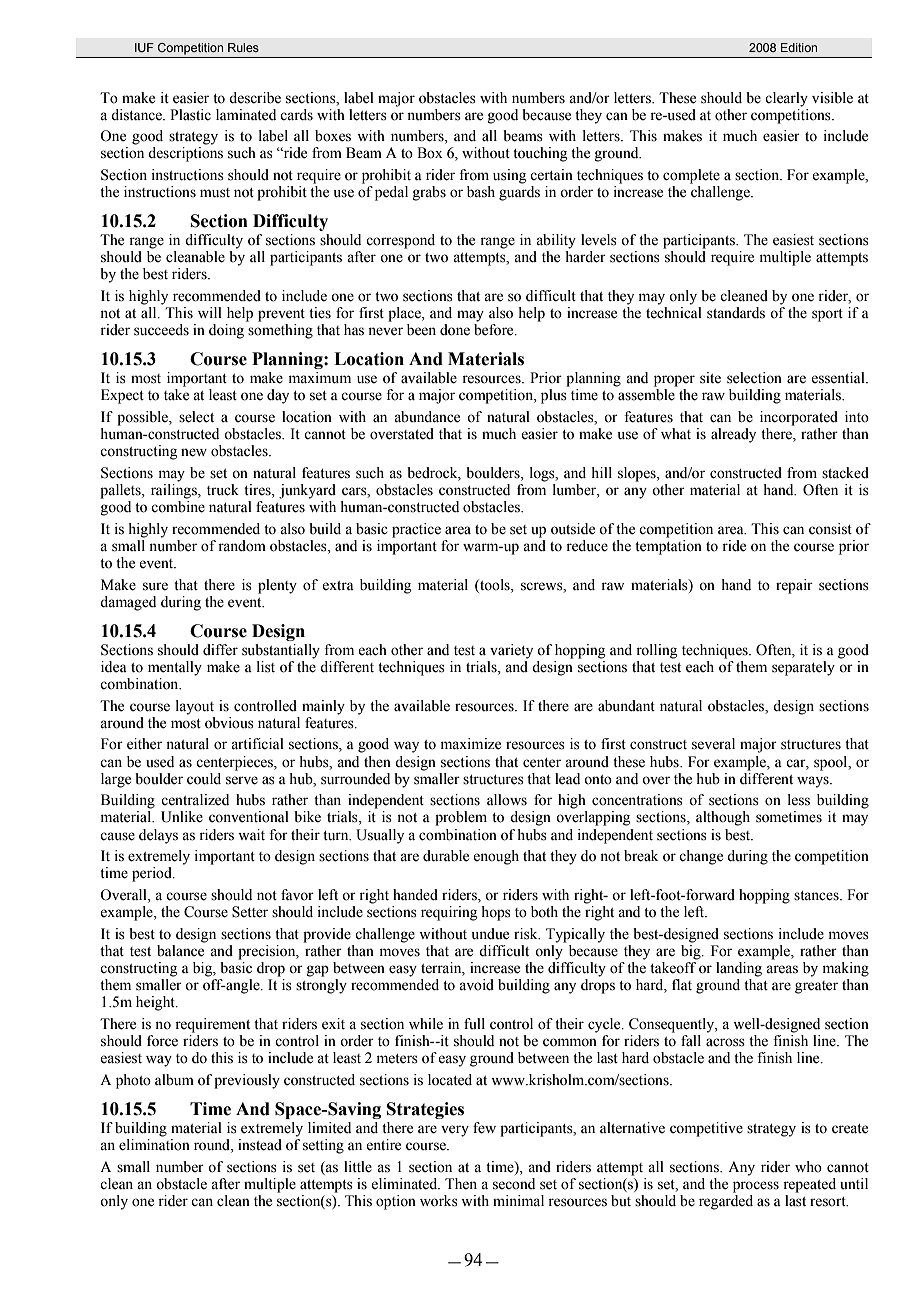 This screenshot has width=924, height=1308. Describe the element at coordinates (511, 651) in the screenshot. I see `variety` at that location.
